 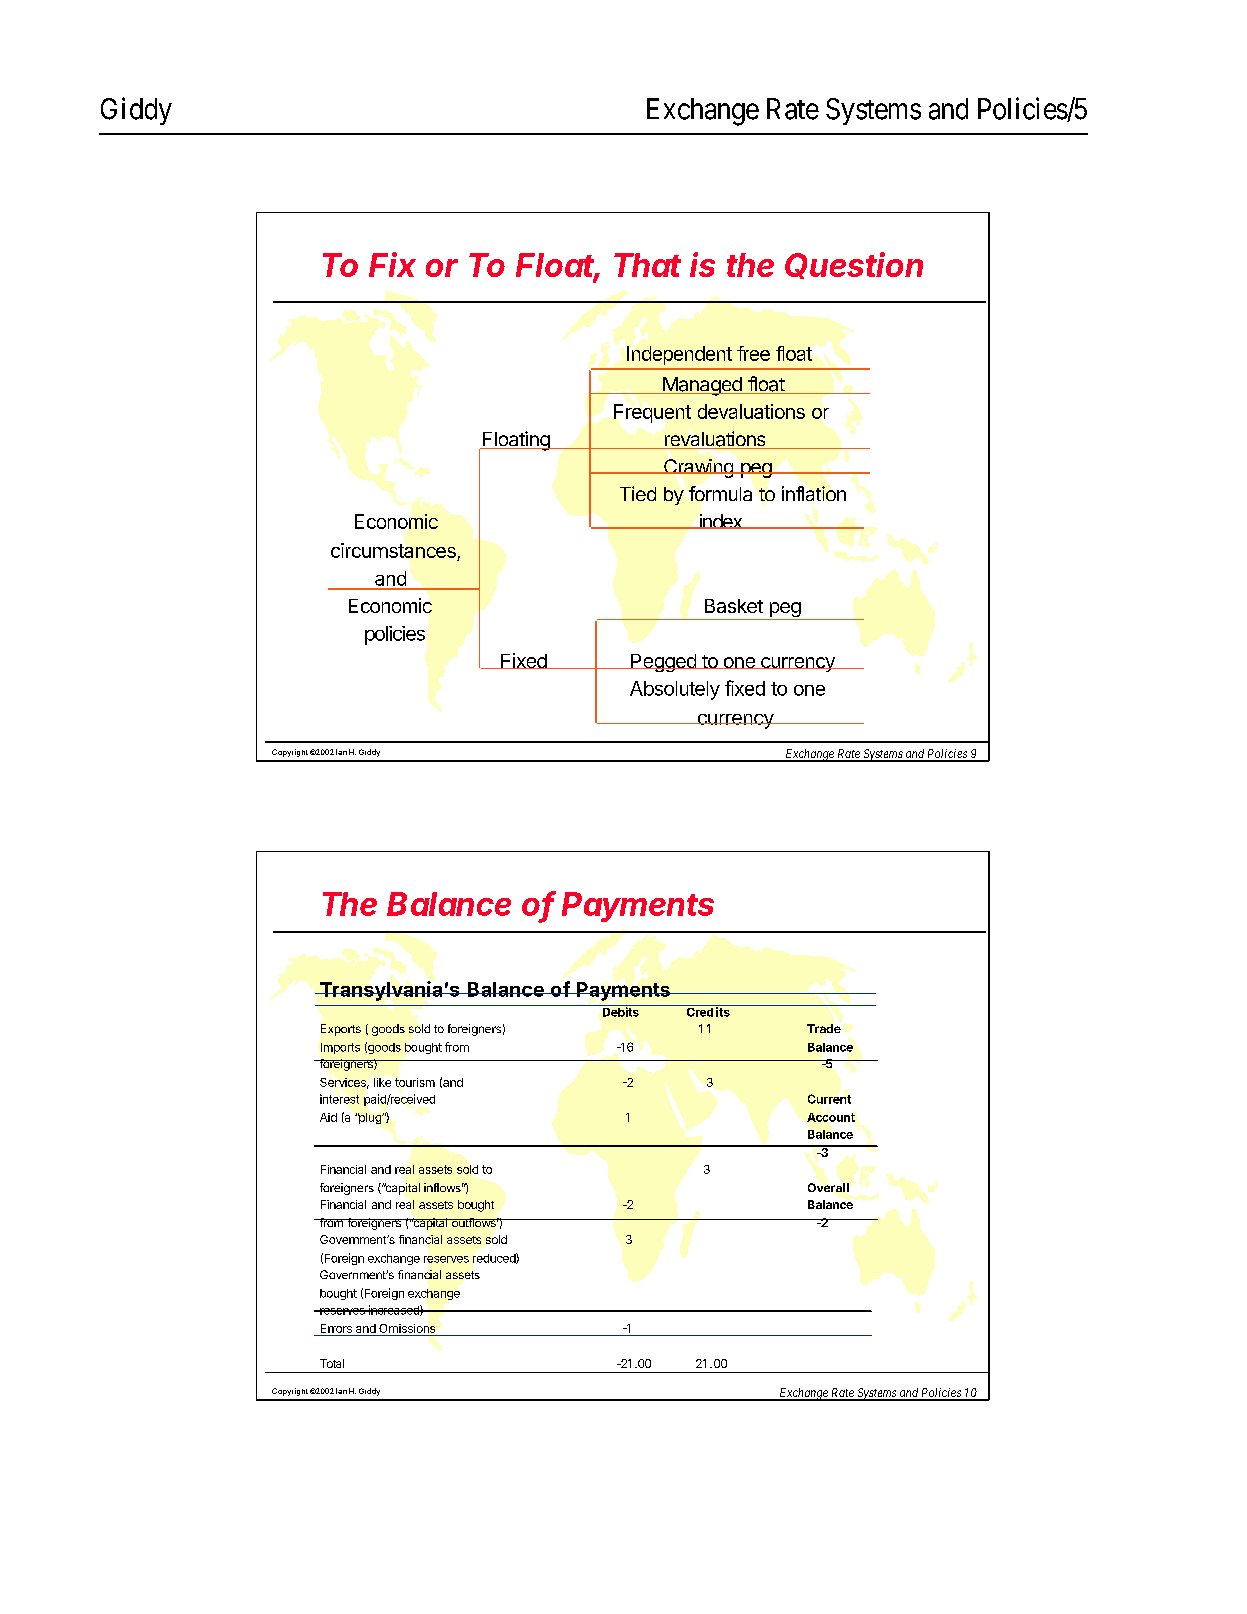 What do you see at coordinates (341, 1030) in the screenshot?
I see `Exports` at bounding box center [341, 1030].
